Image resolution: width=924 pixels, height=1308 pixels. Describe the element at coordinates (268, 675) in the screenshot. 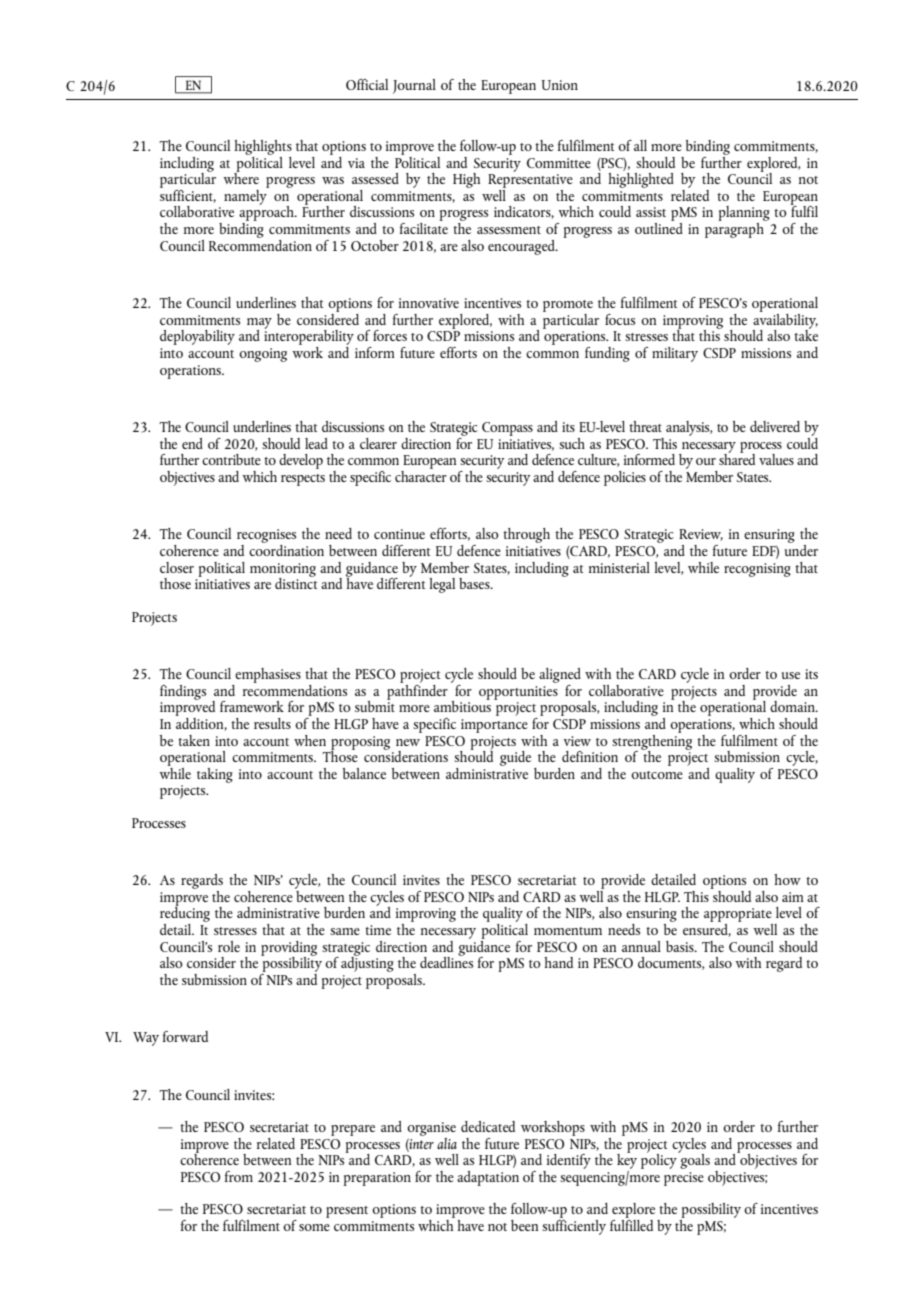

I see `emphasises` at that location.
